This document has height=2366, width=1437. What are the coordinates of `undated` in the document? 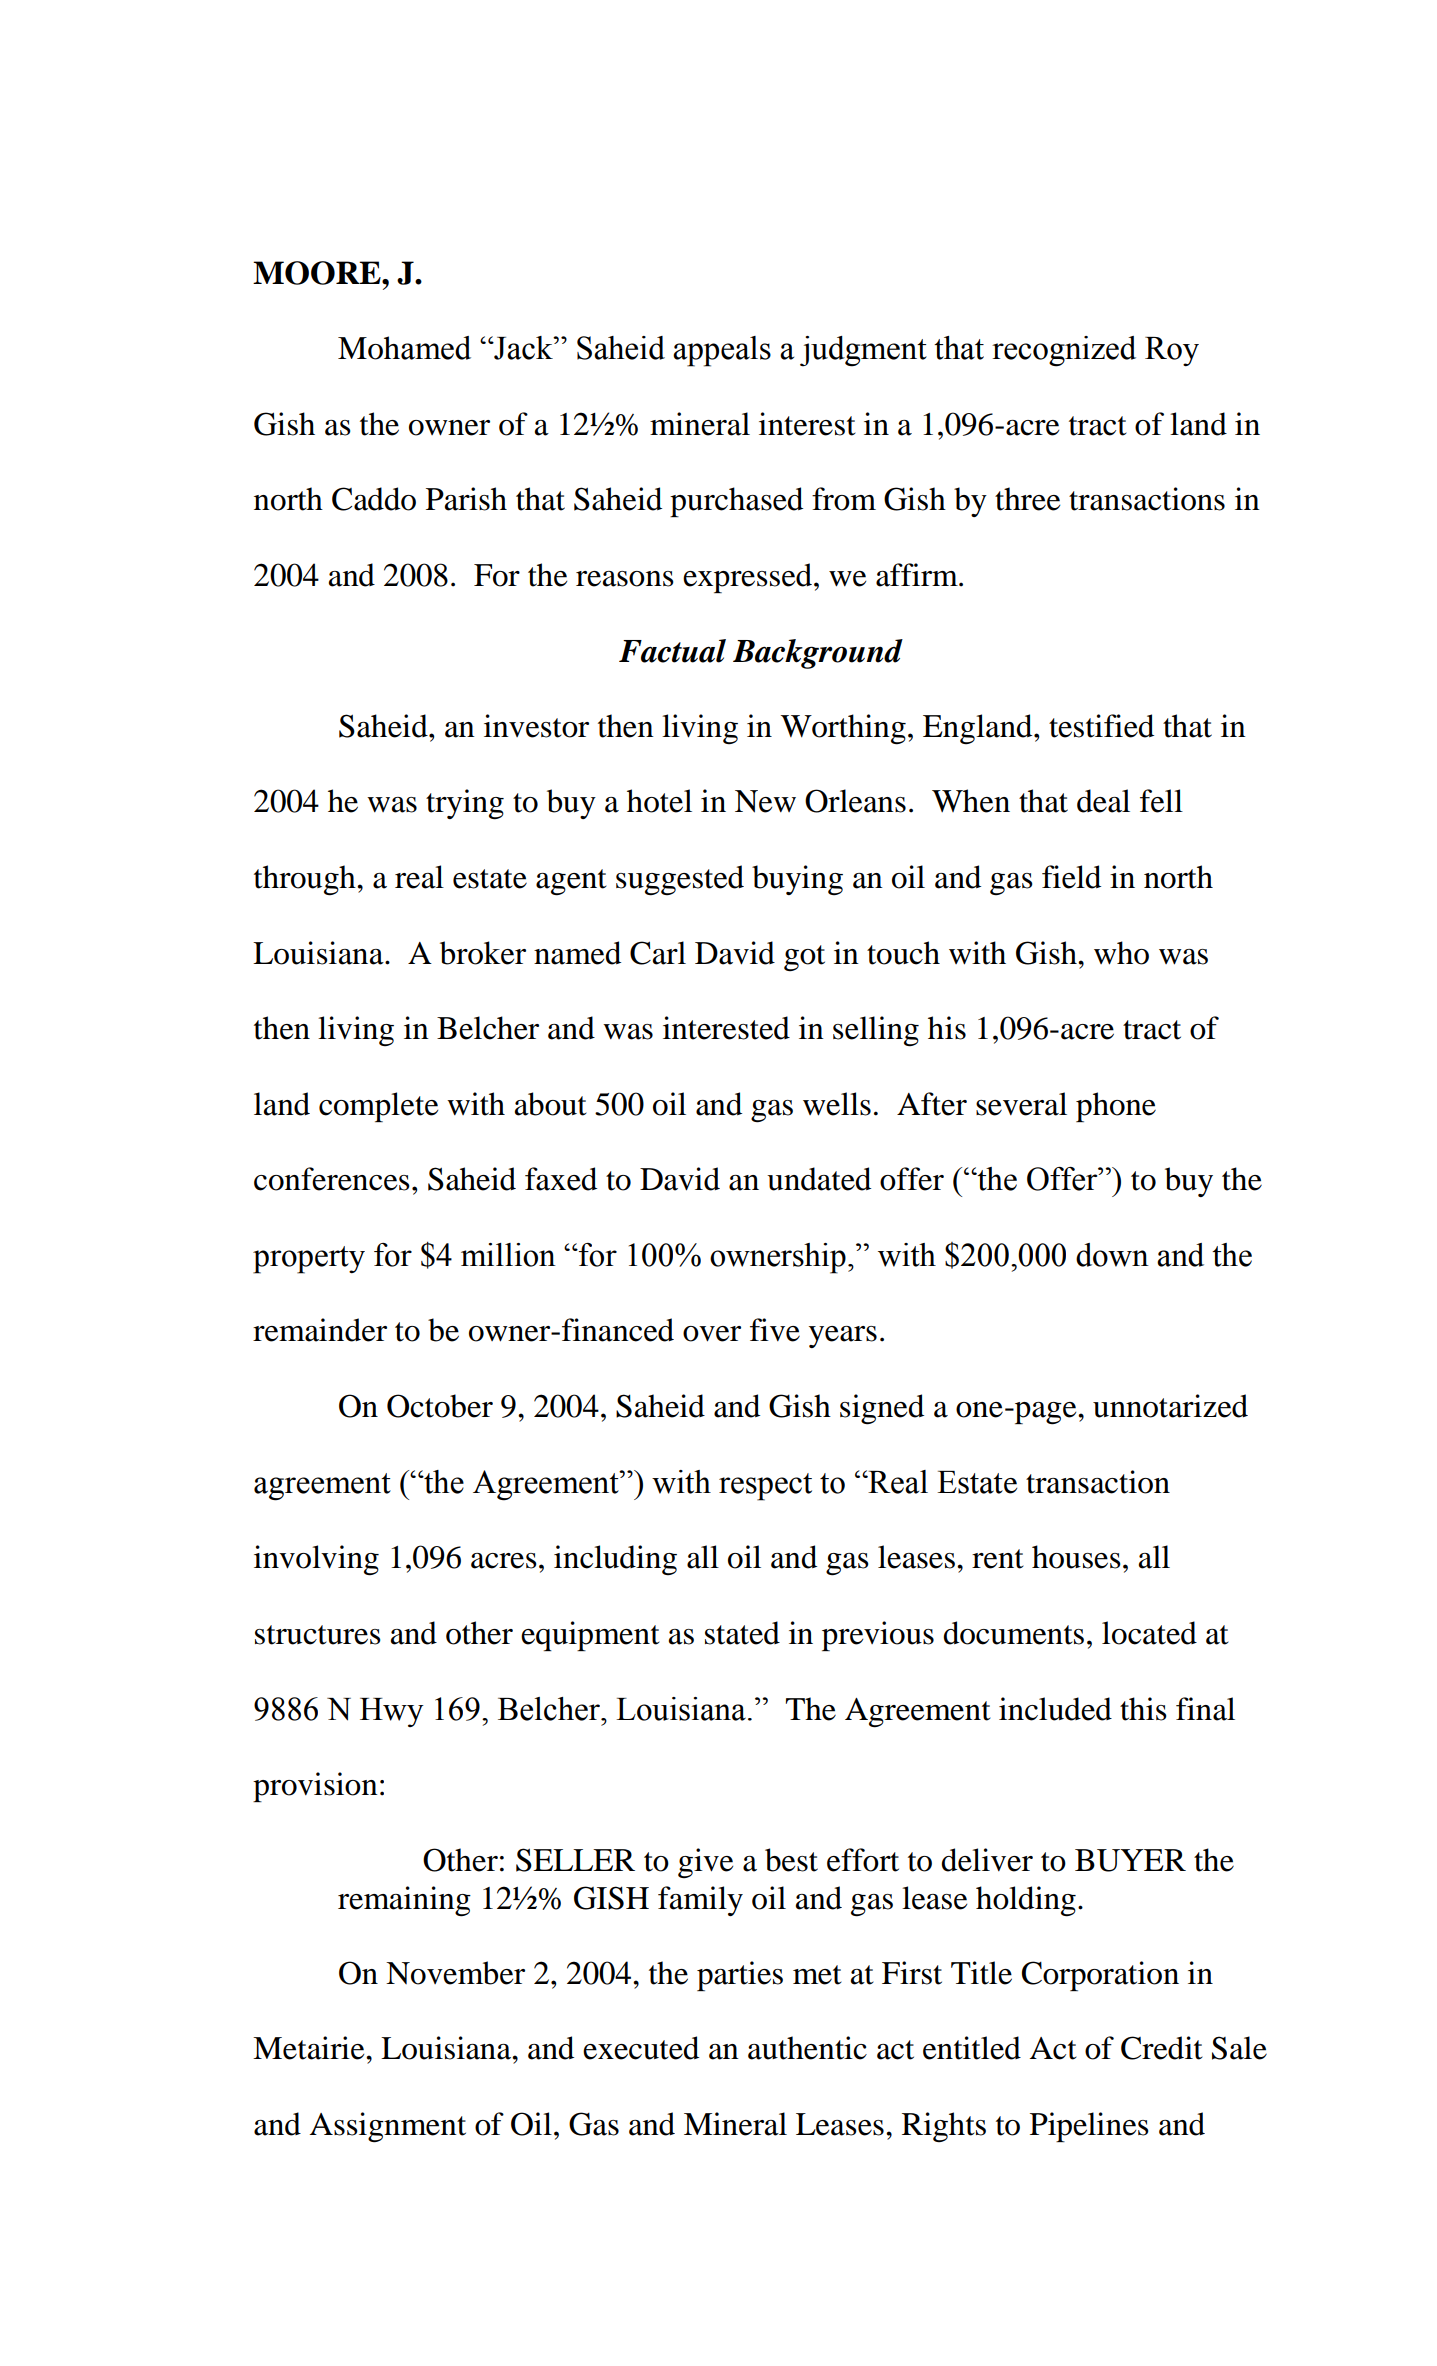 It's located at (819, 1179).
